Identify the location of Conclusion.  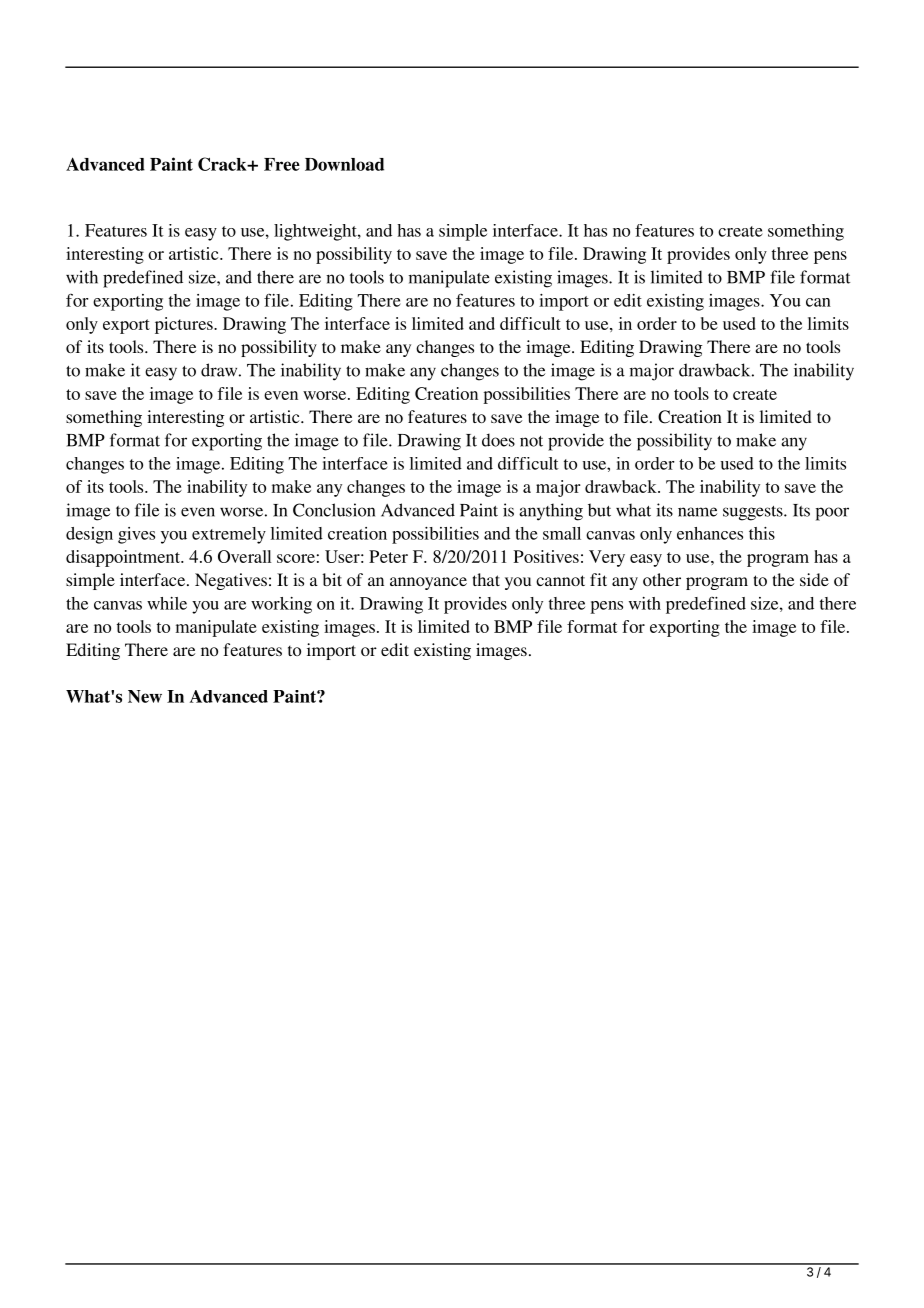
(334, 510).
